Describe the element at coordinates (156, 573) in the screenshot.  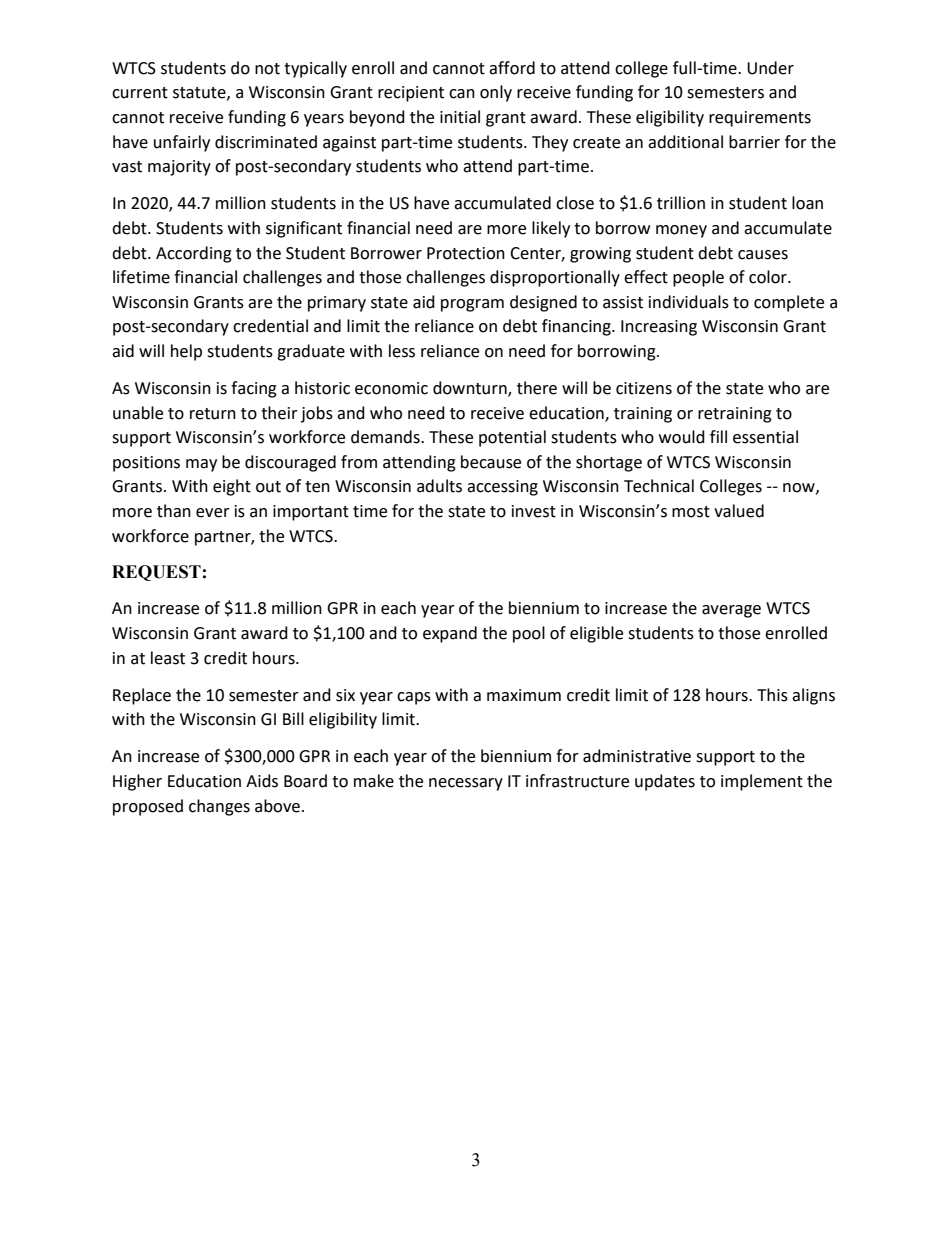
I see `REQUEST` at that location.
